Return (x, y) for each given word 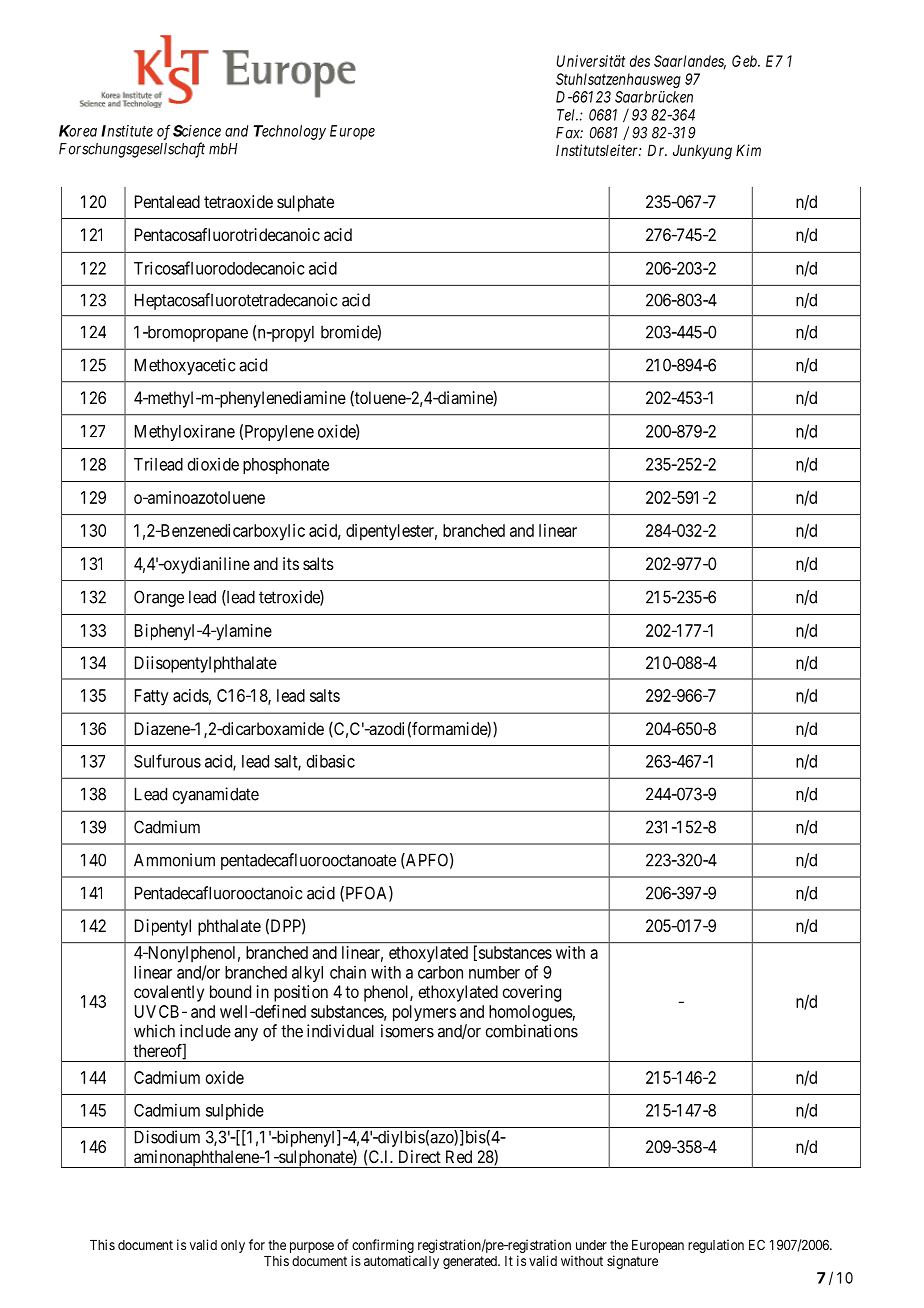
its (291, 563)
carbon (440, 972)
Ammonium (174, 860)
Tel (567, 115)
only (233, 1246)
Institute (127, 131)
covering (531, 993)
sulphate (305, 203)
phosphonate (286, 466)
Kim (748, 150)
